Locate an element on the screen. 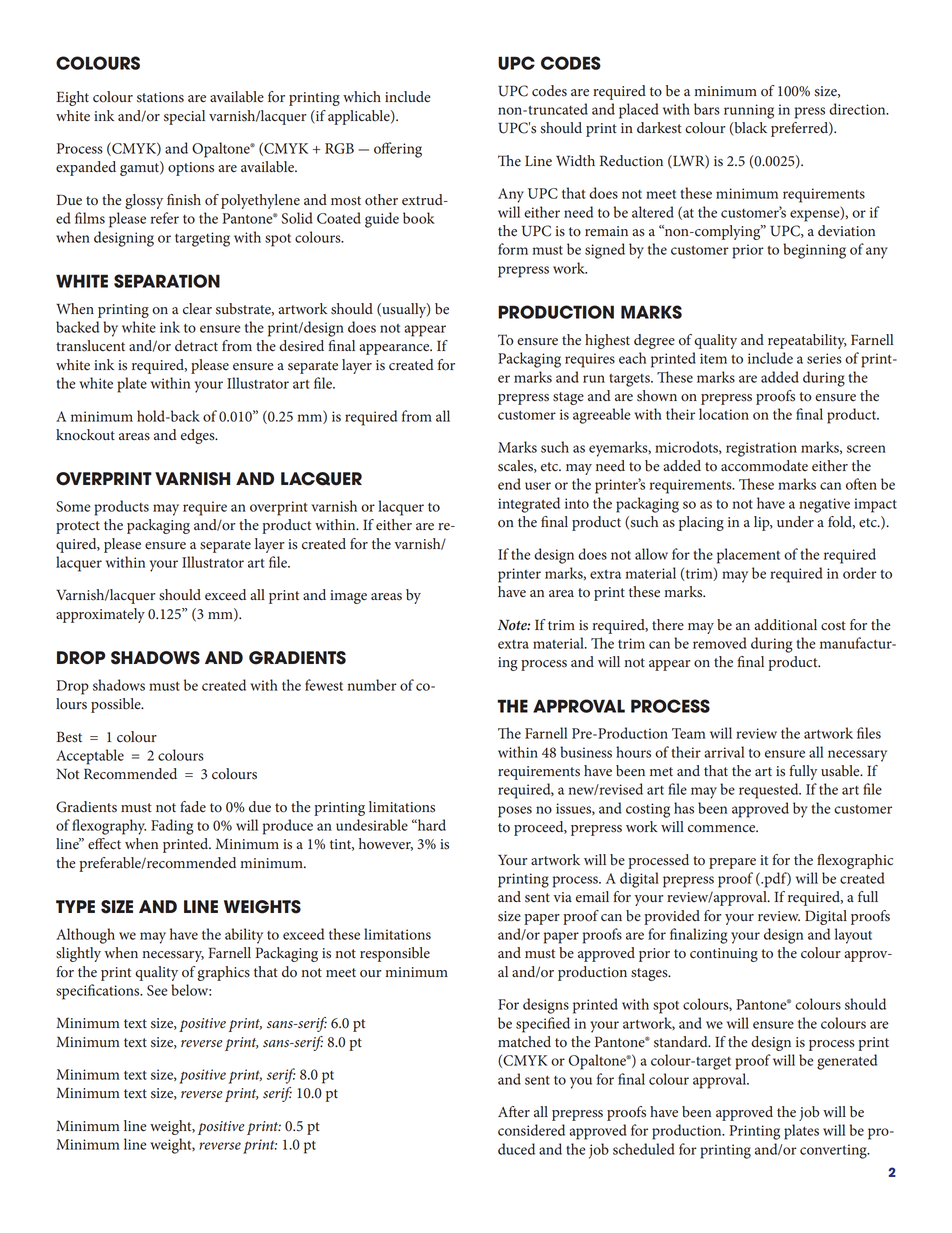 The image size is (952, 1233). See is located at coordinates (157, 990).
